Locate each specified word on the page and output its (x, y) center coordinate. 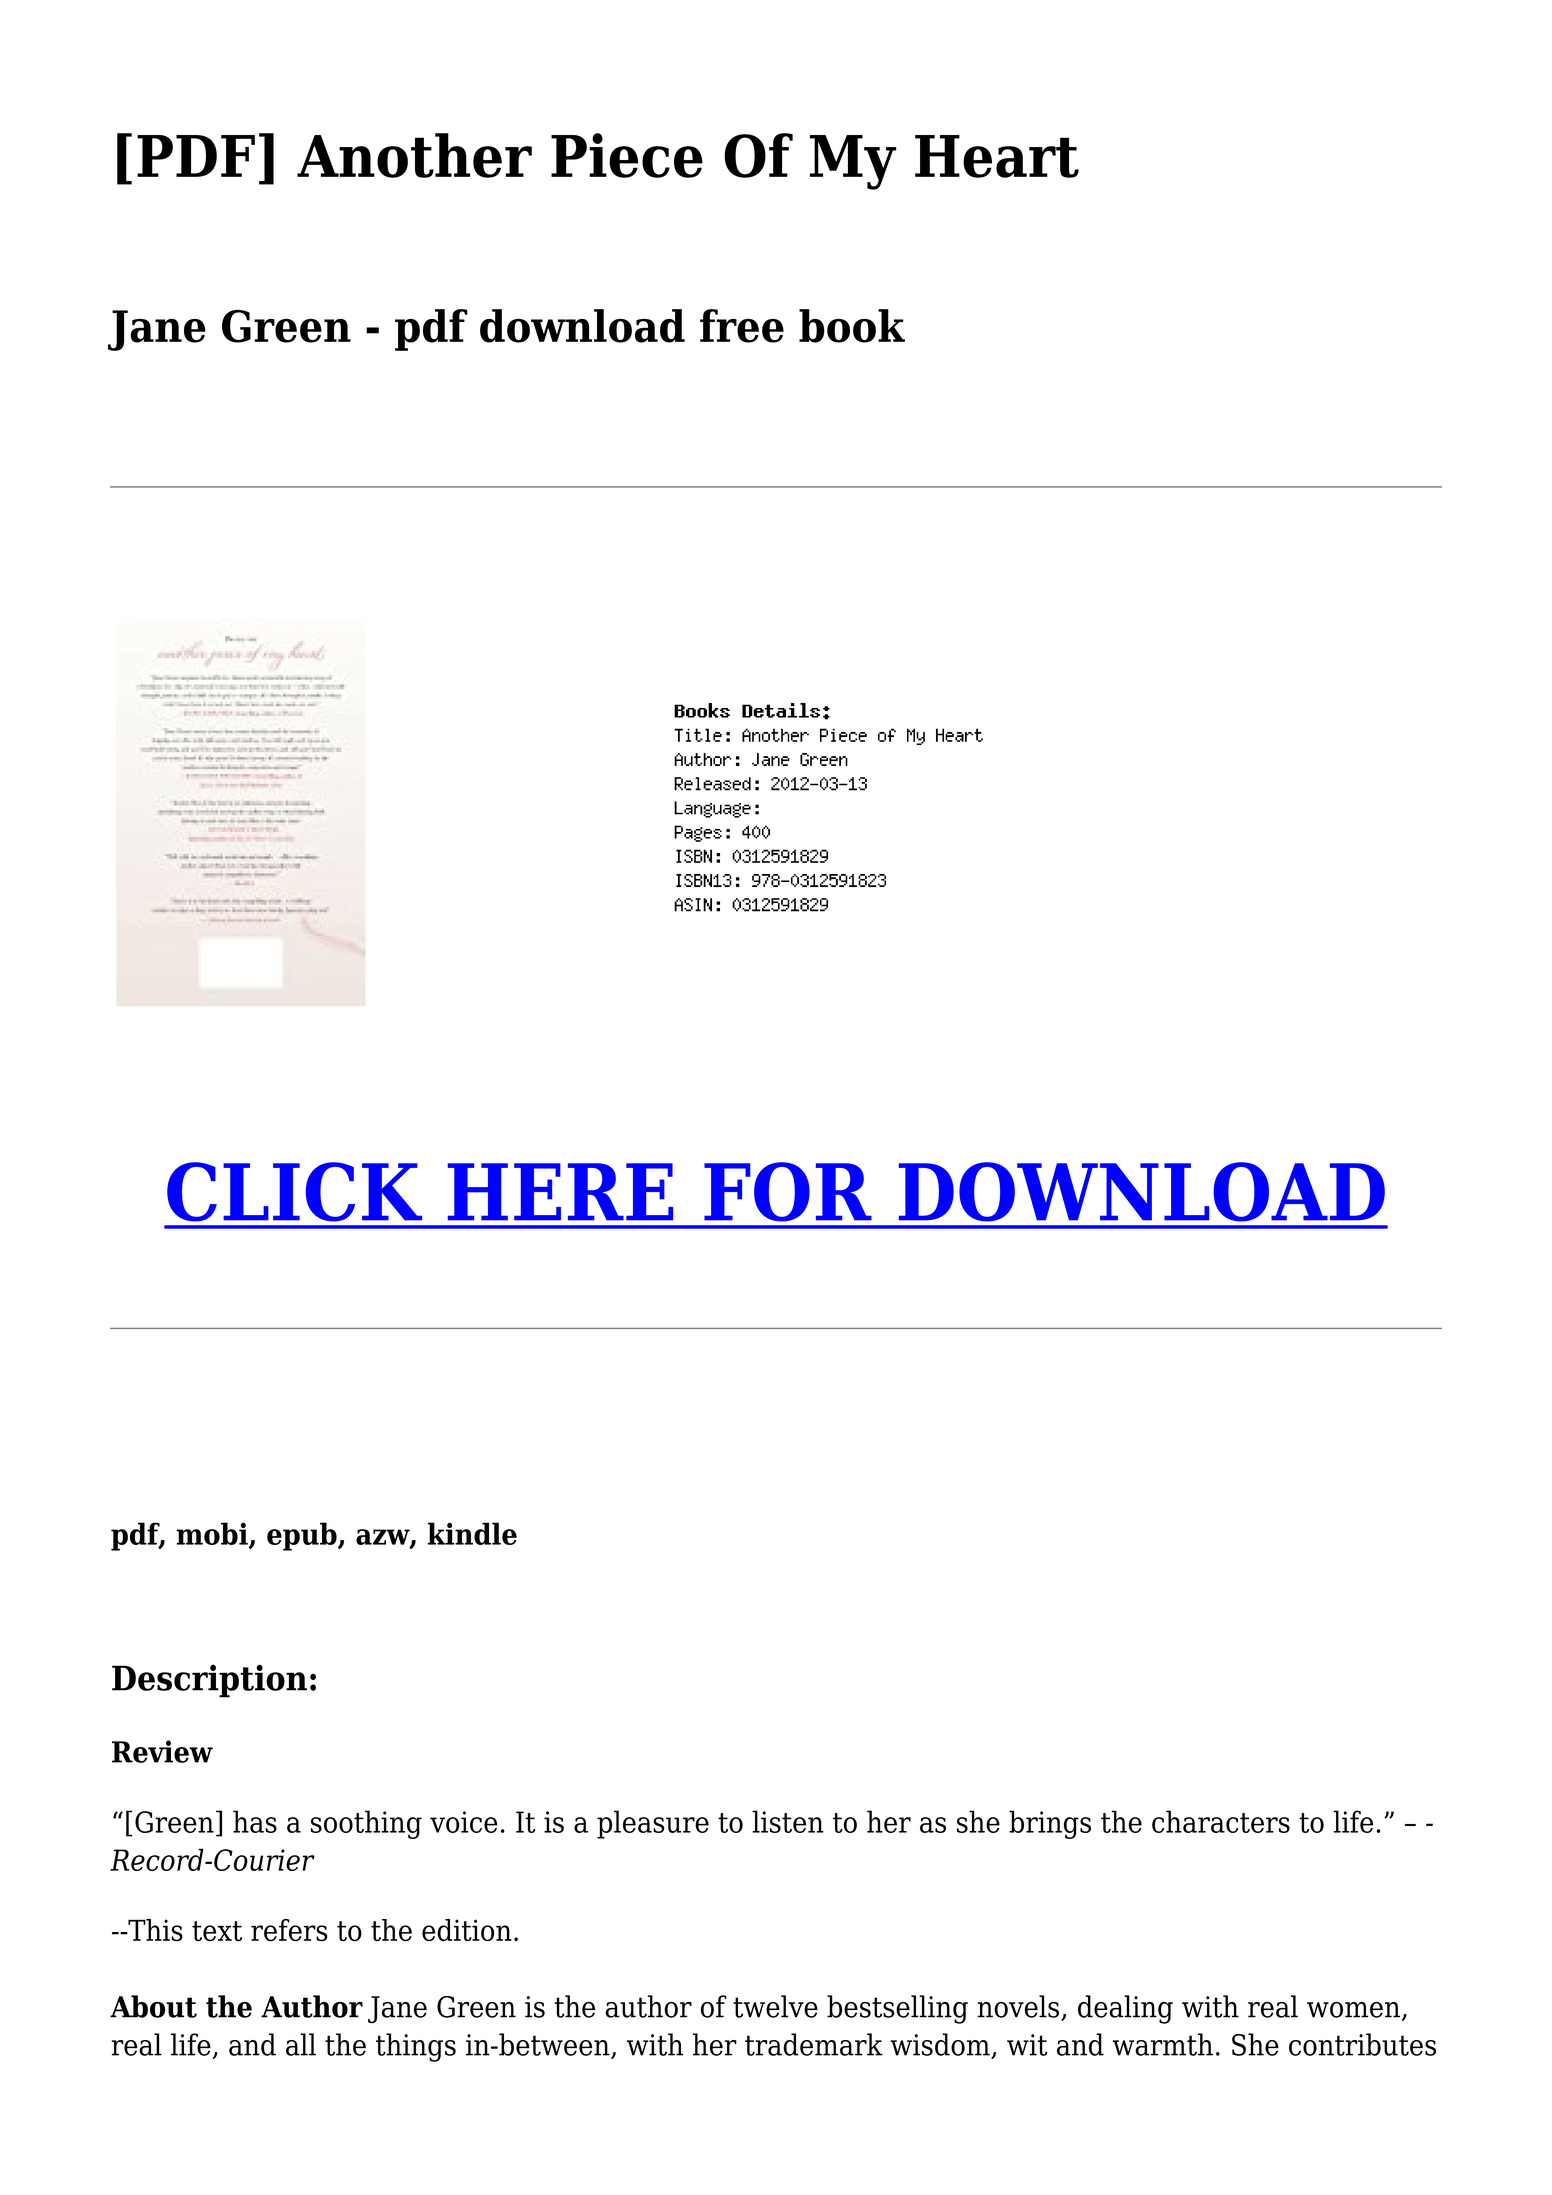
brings (1050, 1824)
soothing (366, 1824)
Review (162, 1751)
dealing (1125, 2009)
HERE (560, 1192)
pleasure (653, 1824)
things (416, 2047)
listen (788, 1821)
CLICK (294, 1192)
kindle (472, 1533)
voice (464, 1822)
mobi (213, 1534)
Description (209, 1681)
